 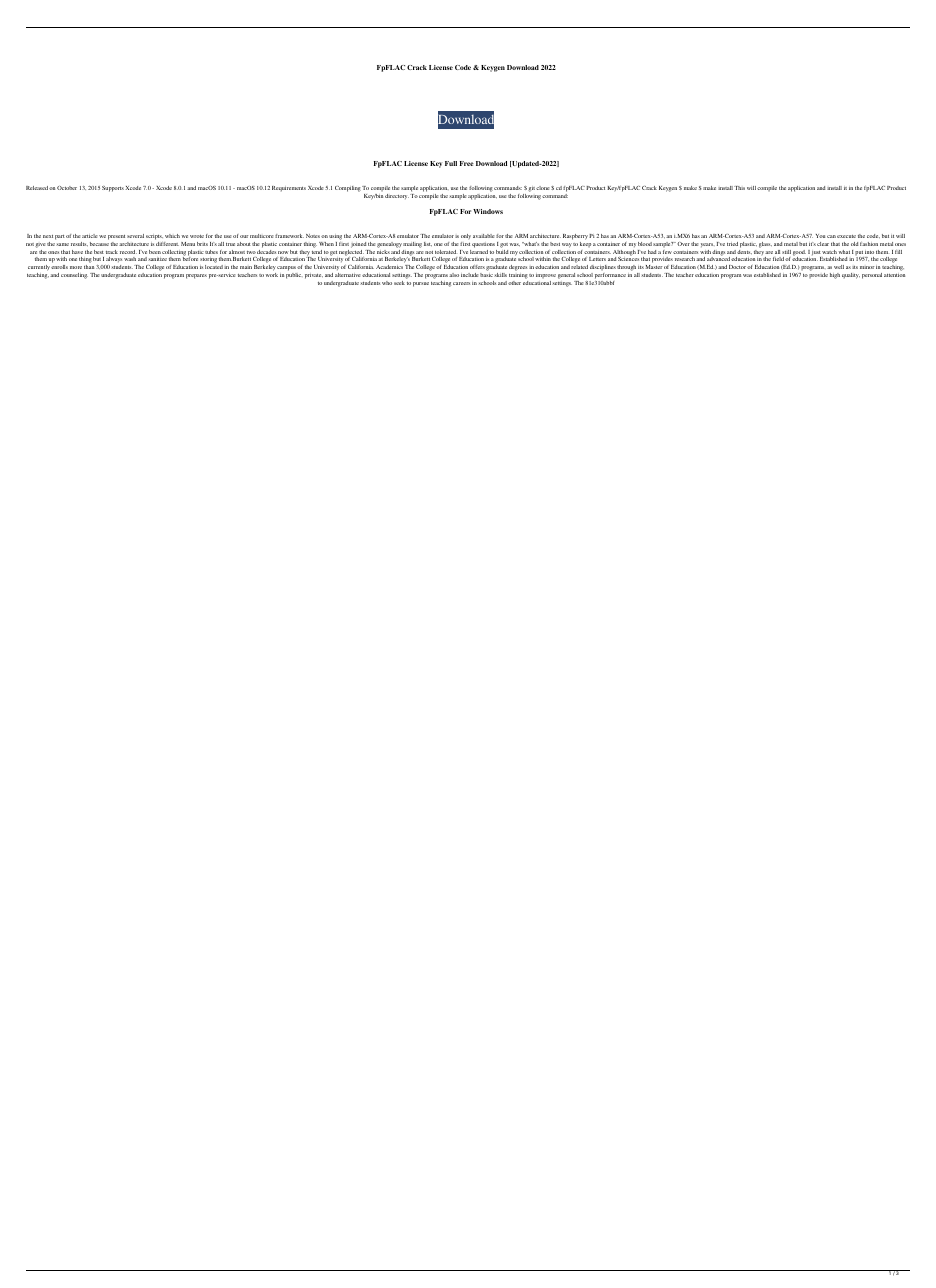 I want to click on This, so click(x=739, y=188).
